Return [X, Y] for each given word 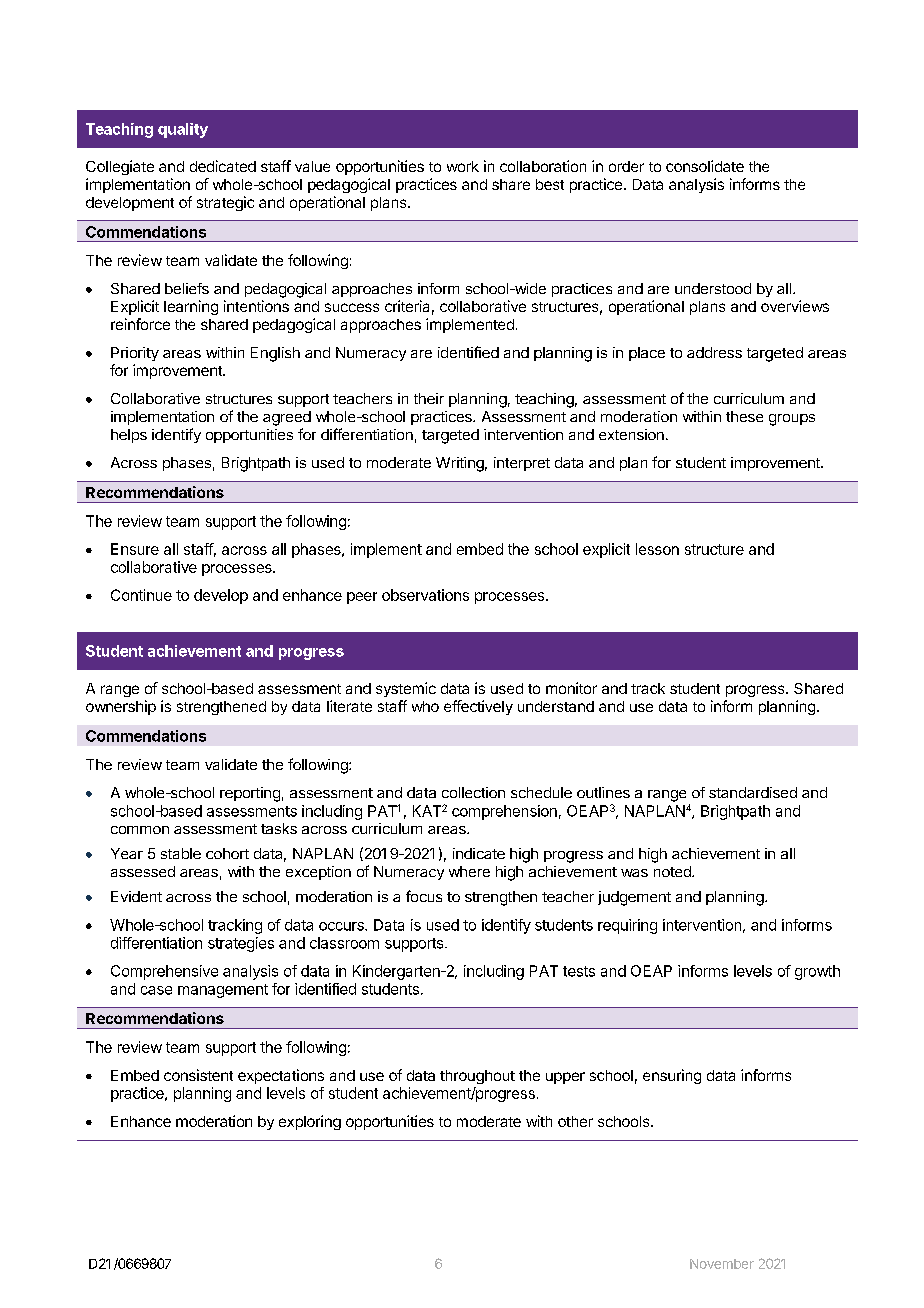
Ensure [135, 549]
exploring [310, 1122]
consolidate [705, 166]
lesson [657, 549]
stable [181, 853]
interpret [522, 464]
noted [673, 871]
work [463, 166]
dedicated [223, 166]
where [469, 871]
